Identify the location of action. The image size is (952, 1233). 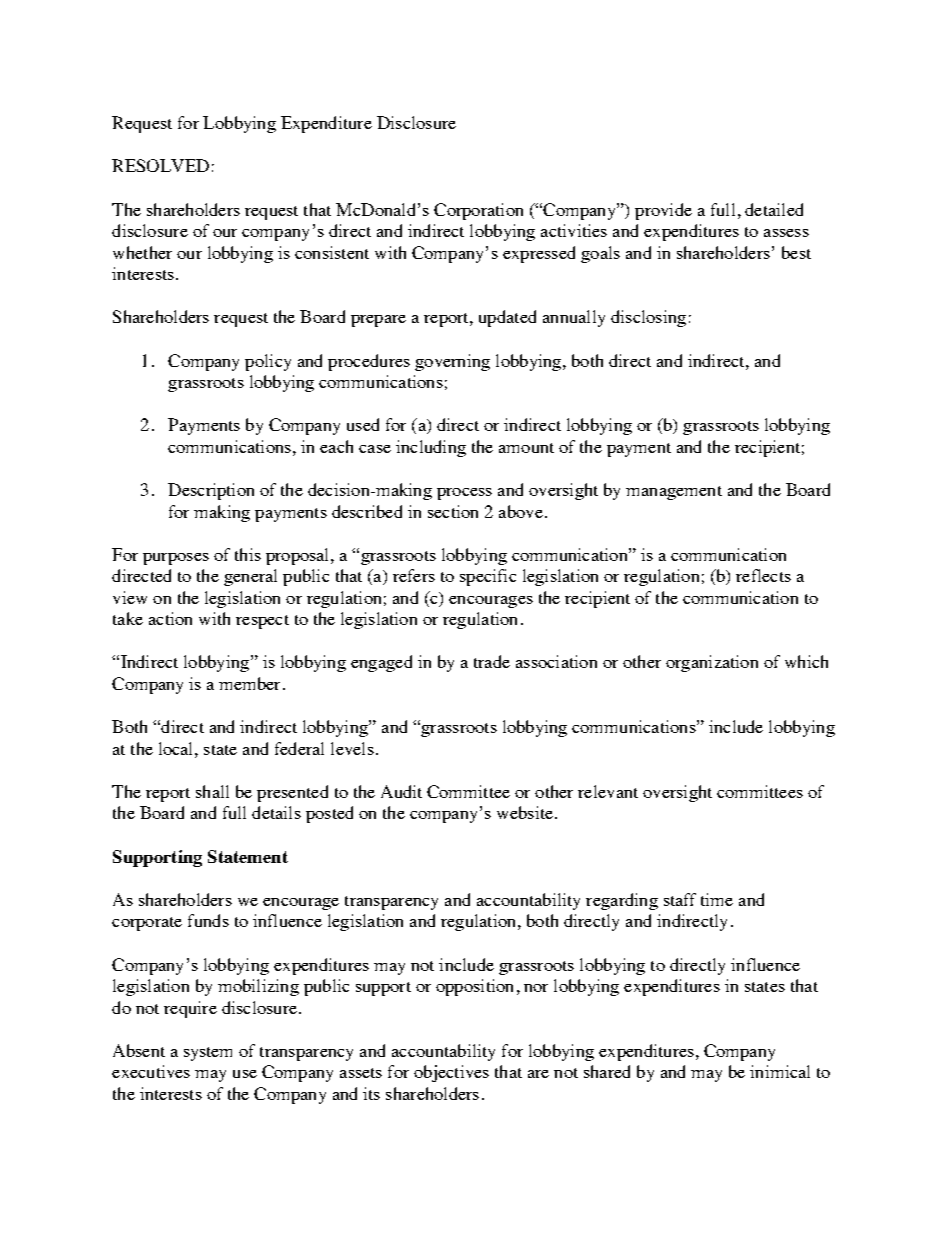
(170, 618).
